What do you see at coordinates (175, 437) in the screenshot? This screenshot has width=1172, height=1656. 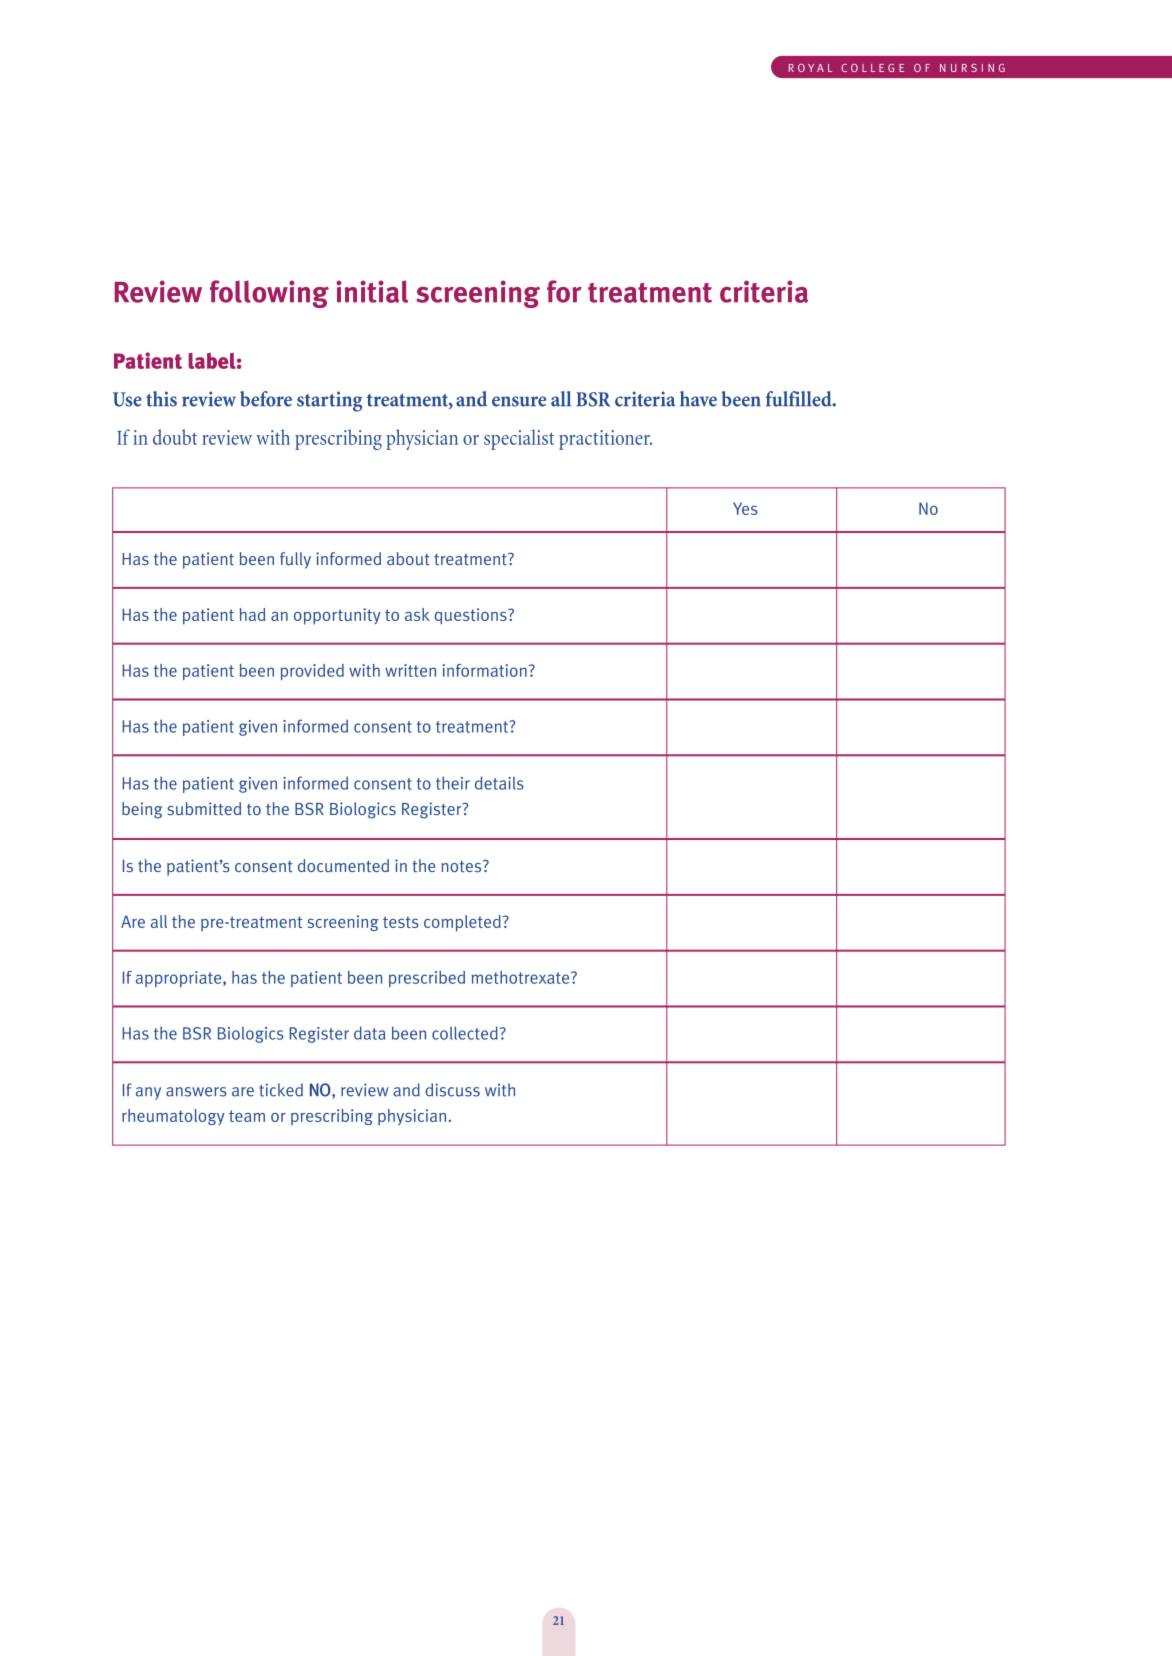 I see `doubt` at bounding box center [175, 437].
